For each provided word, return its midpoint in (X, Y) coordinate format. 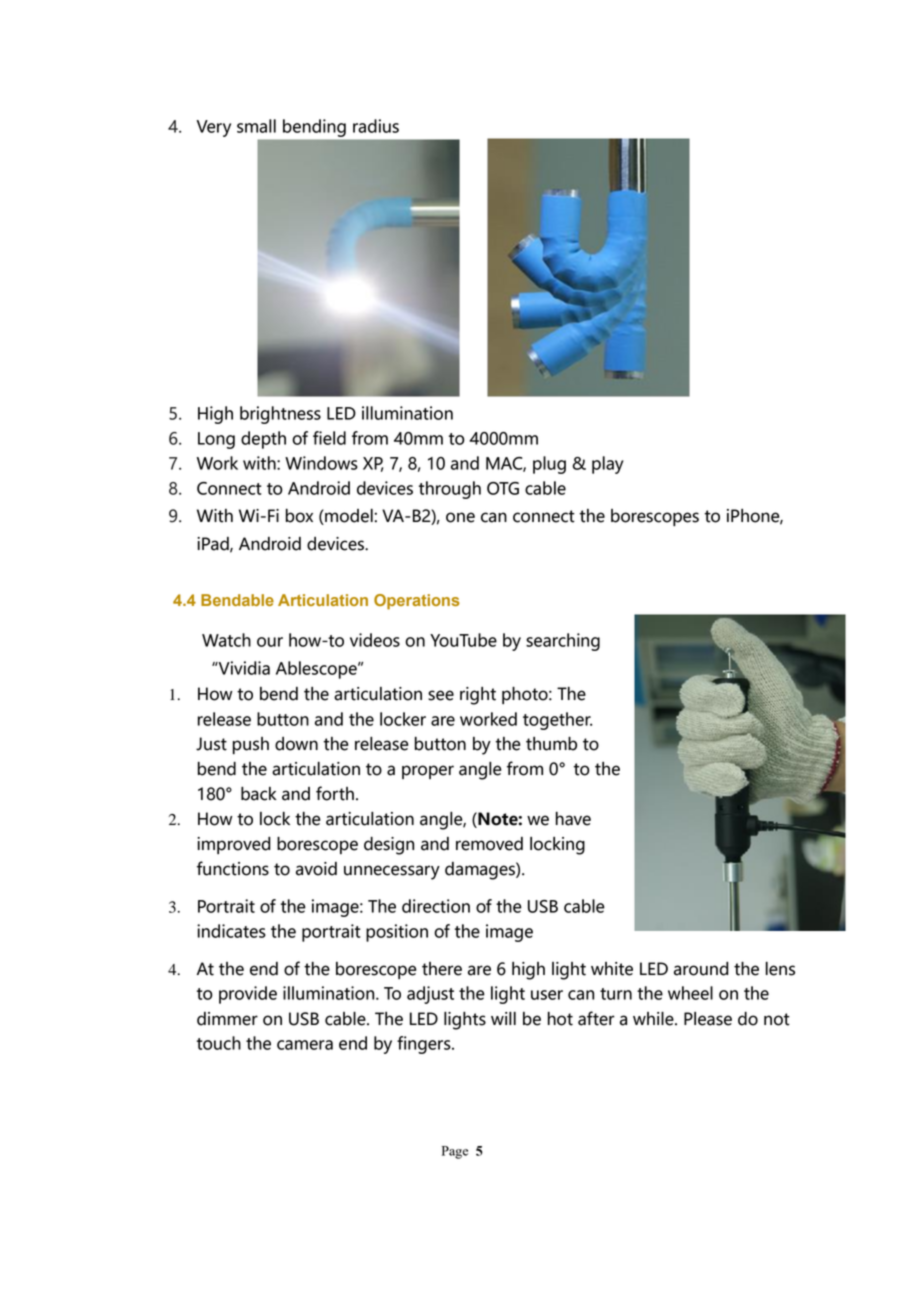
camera (305, 1045)
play (608, 465)
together (557, 721)
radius (376, 126)
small (256, 126)
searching (563, 642)
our (270, 642)
